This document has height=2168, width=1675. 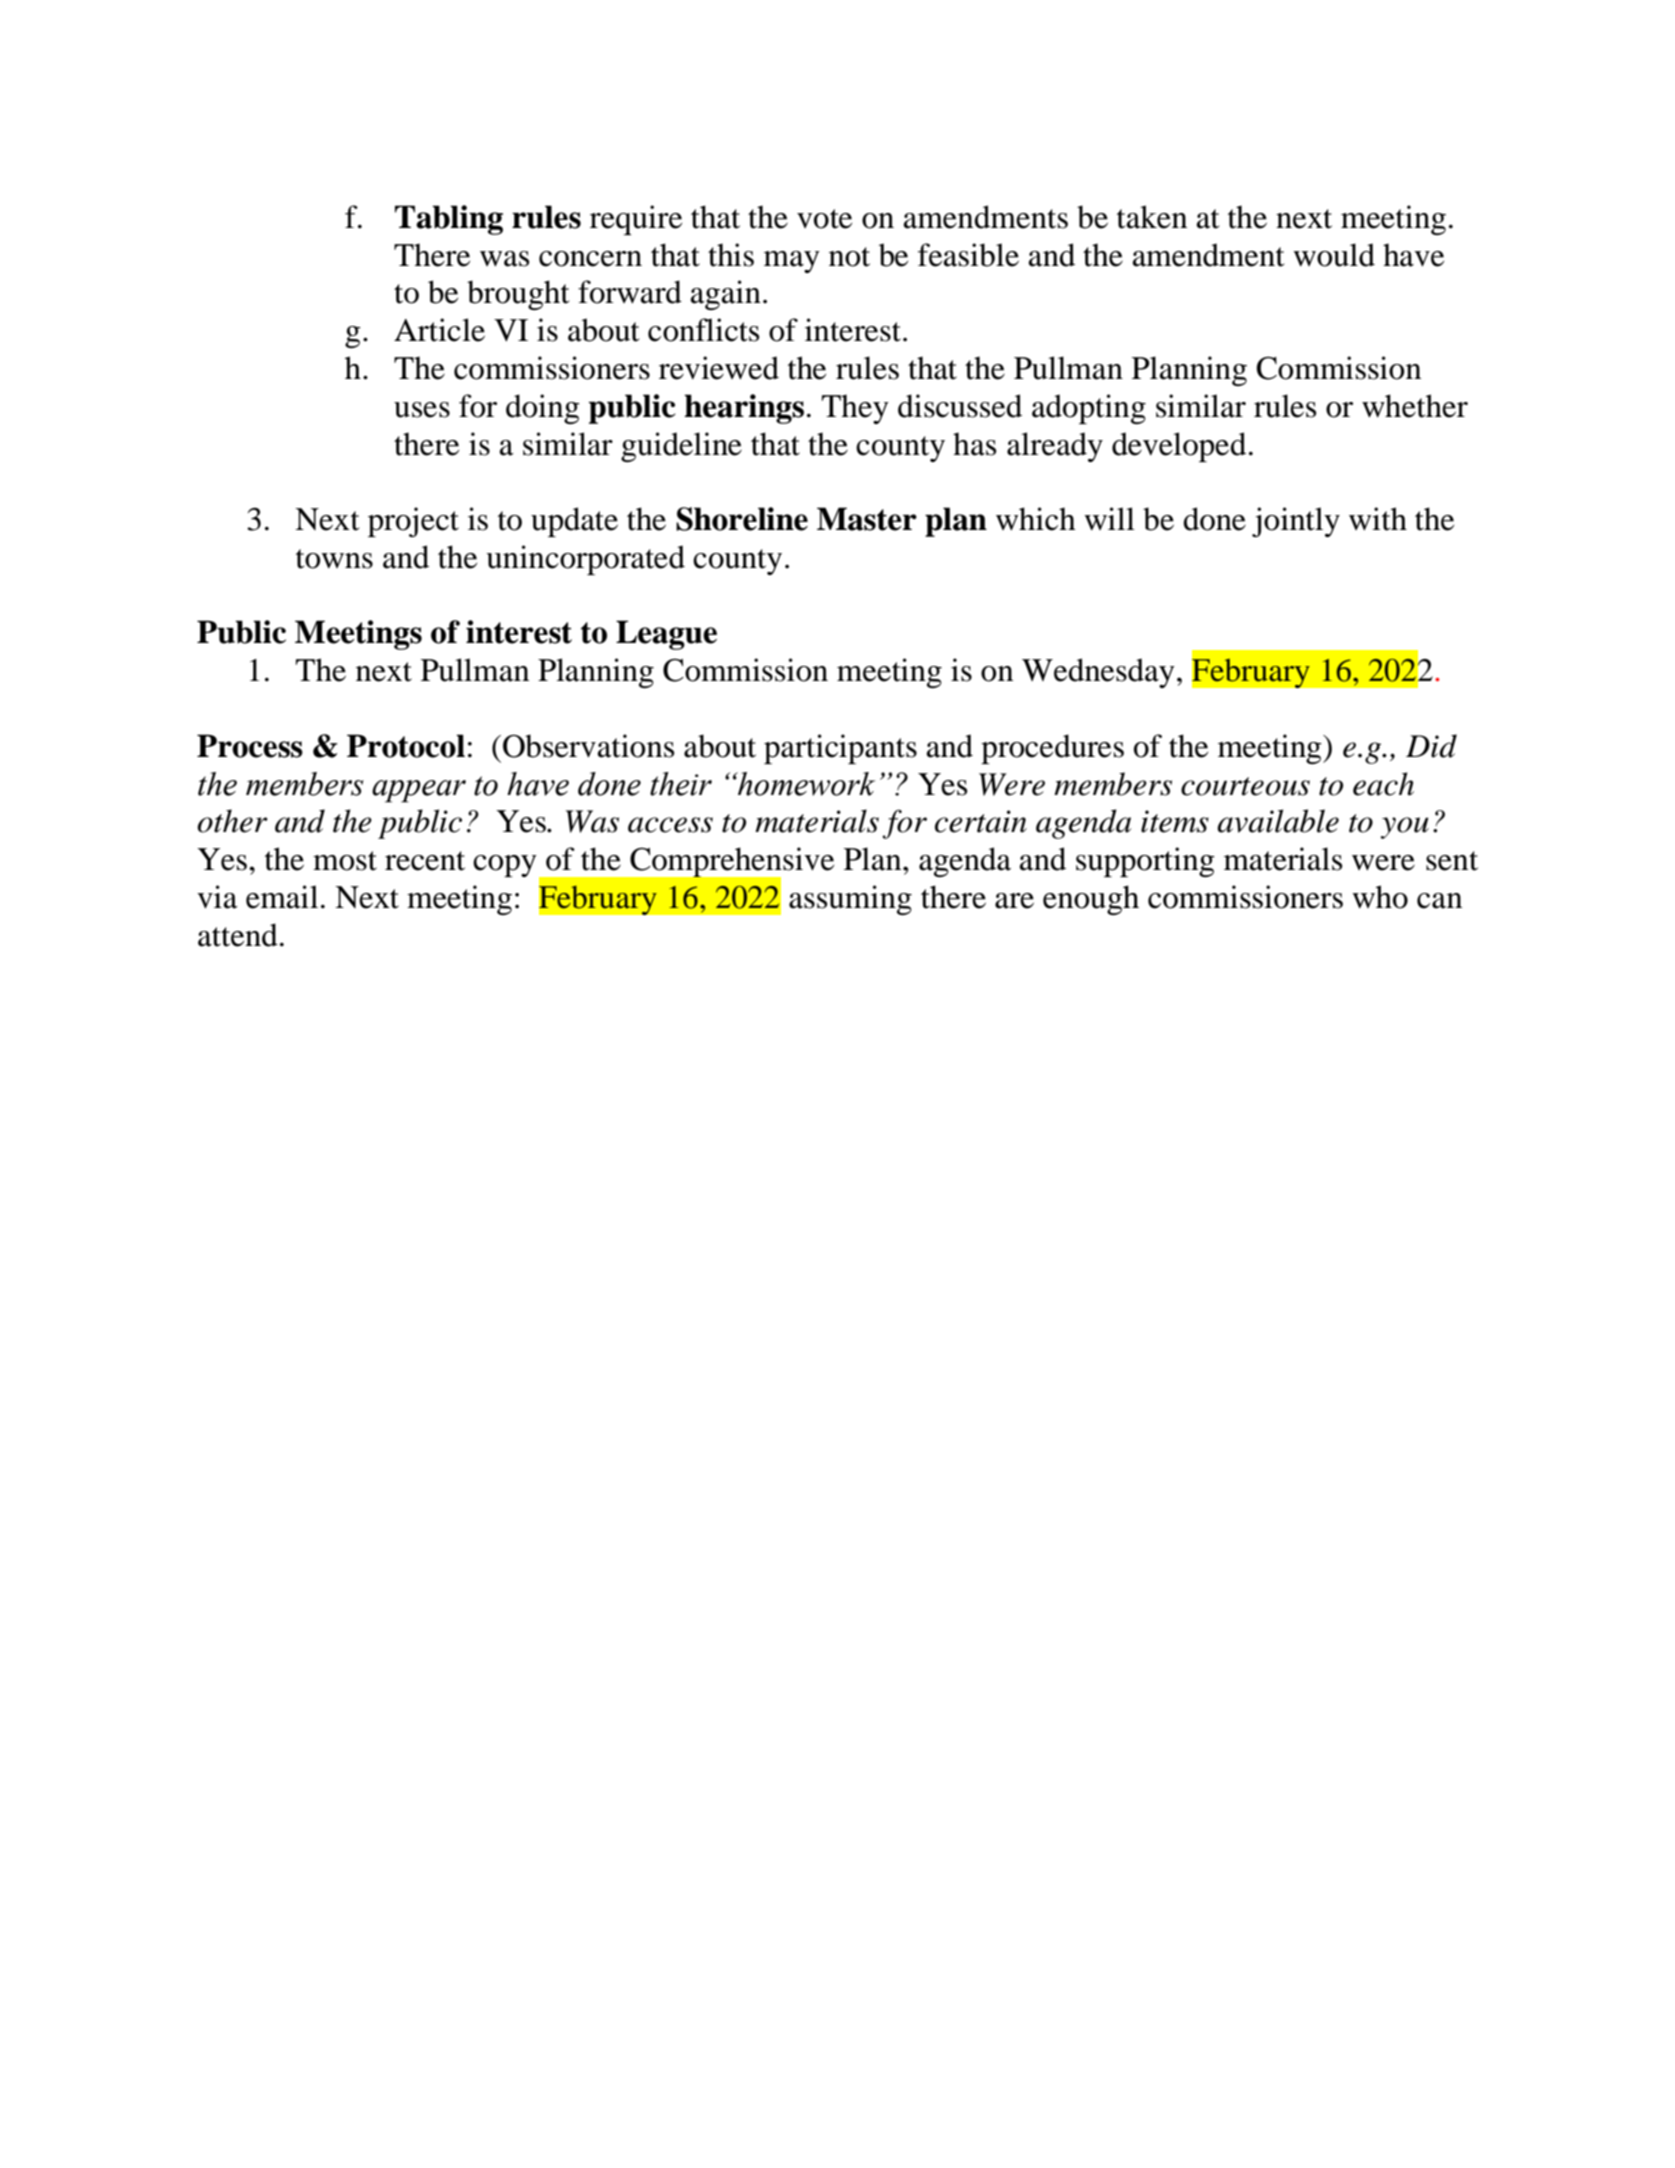 I want to click on email, so click(x=282, y=897).
